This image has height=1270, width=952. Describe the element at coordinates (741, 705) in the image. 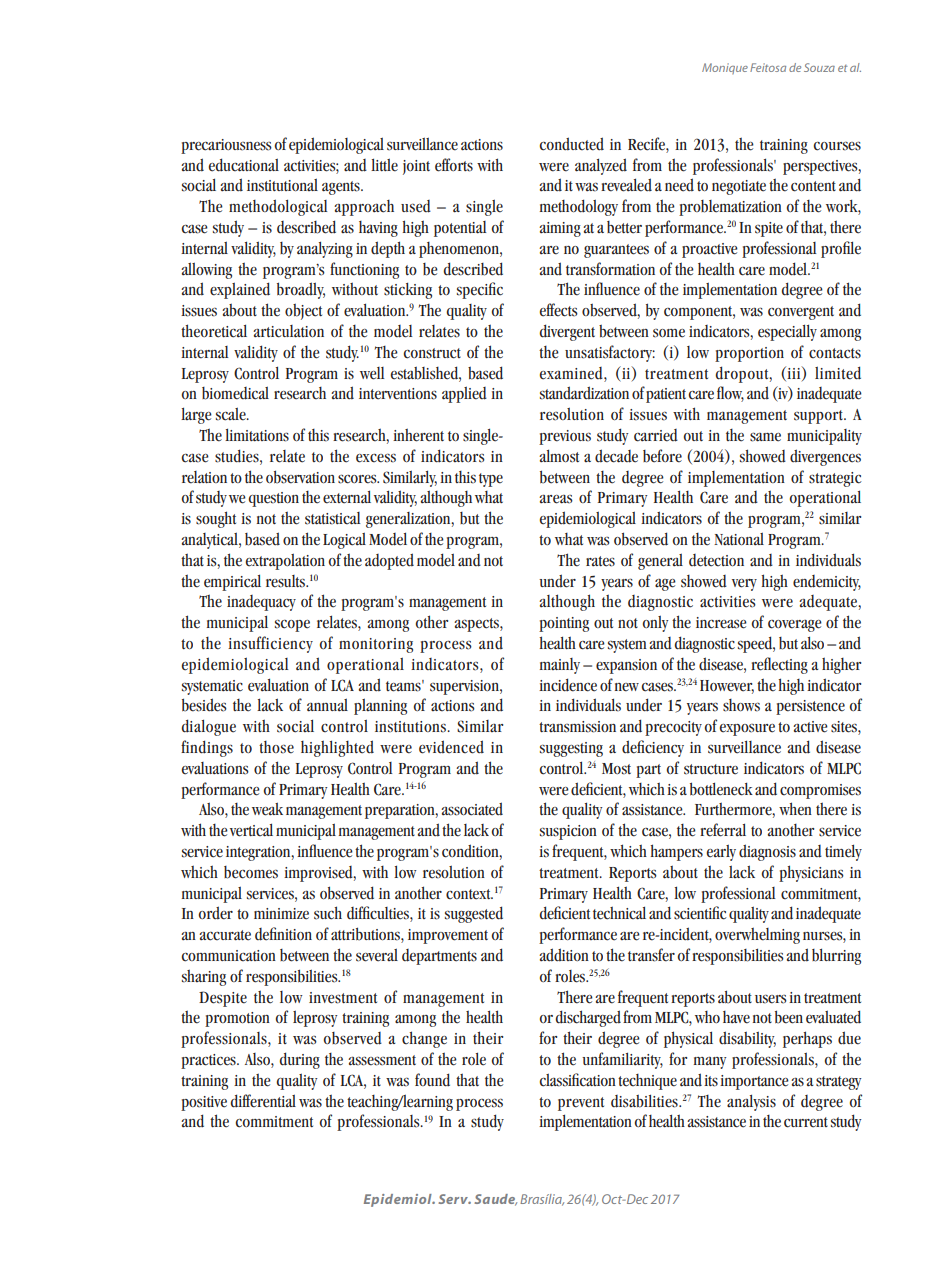

I see `shows` at that location.
